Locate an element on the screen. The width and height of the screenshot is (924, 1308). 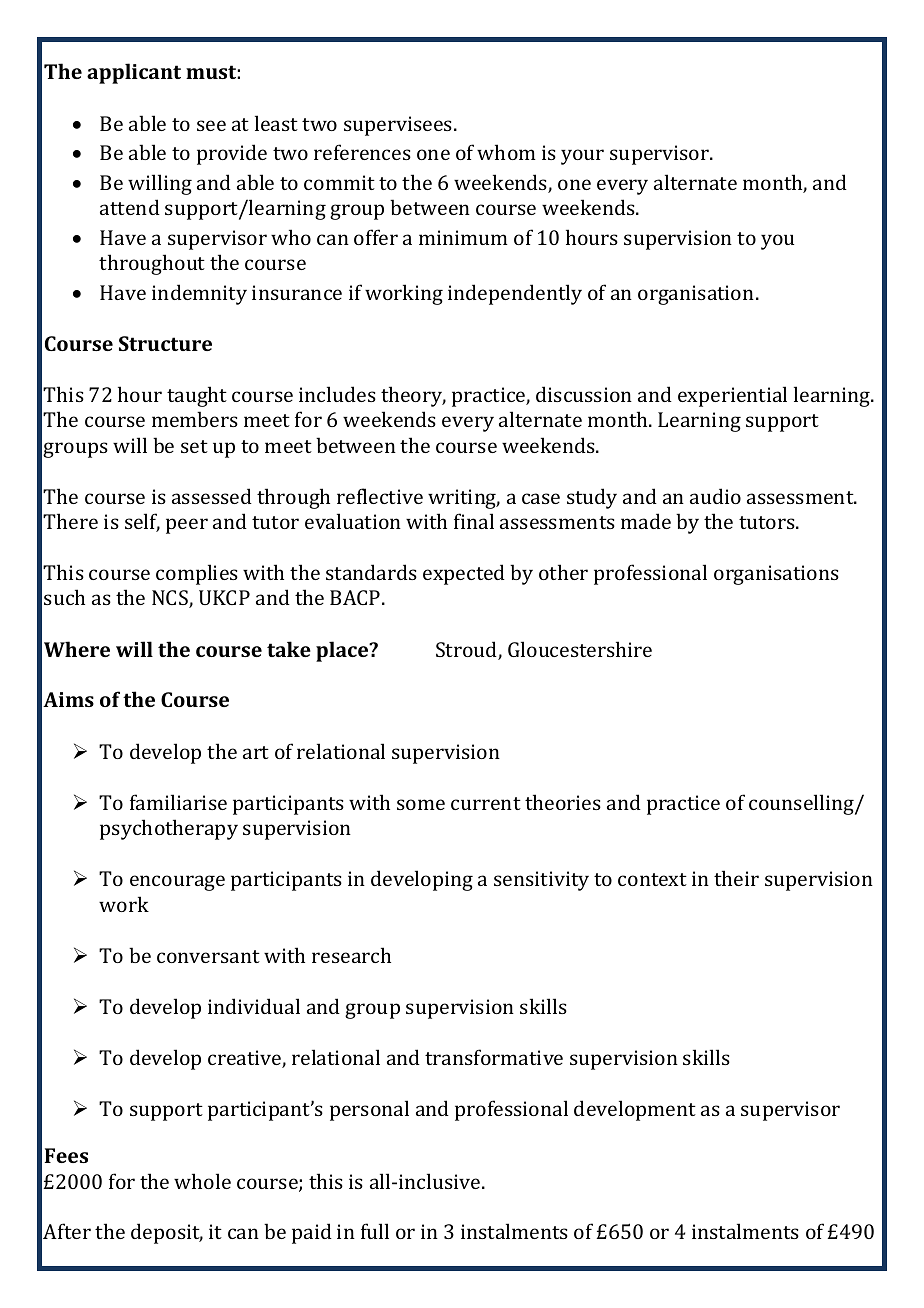
some is located at coordinates (421, 804).
